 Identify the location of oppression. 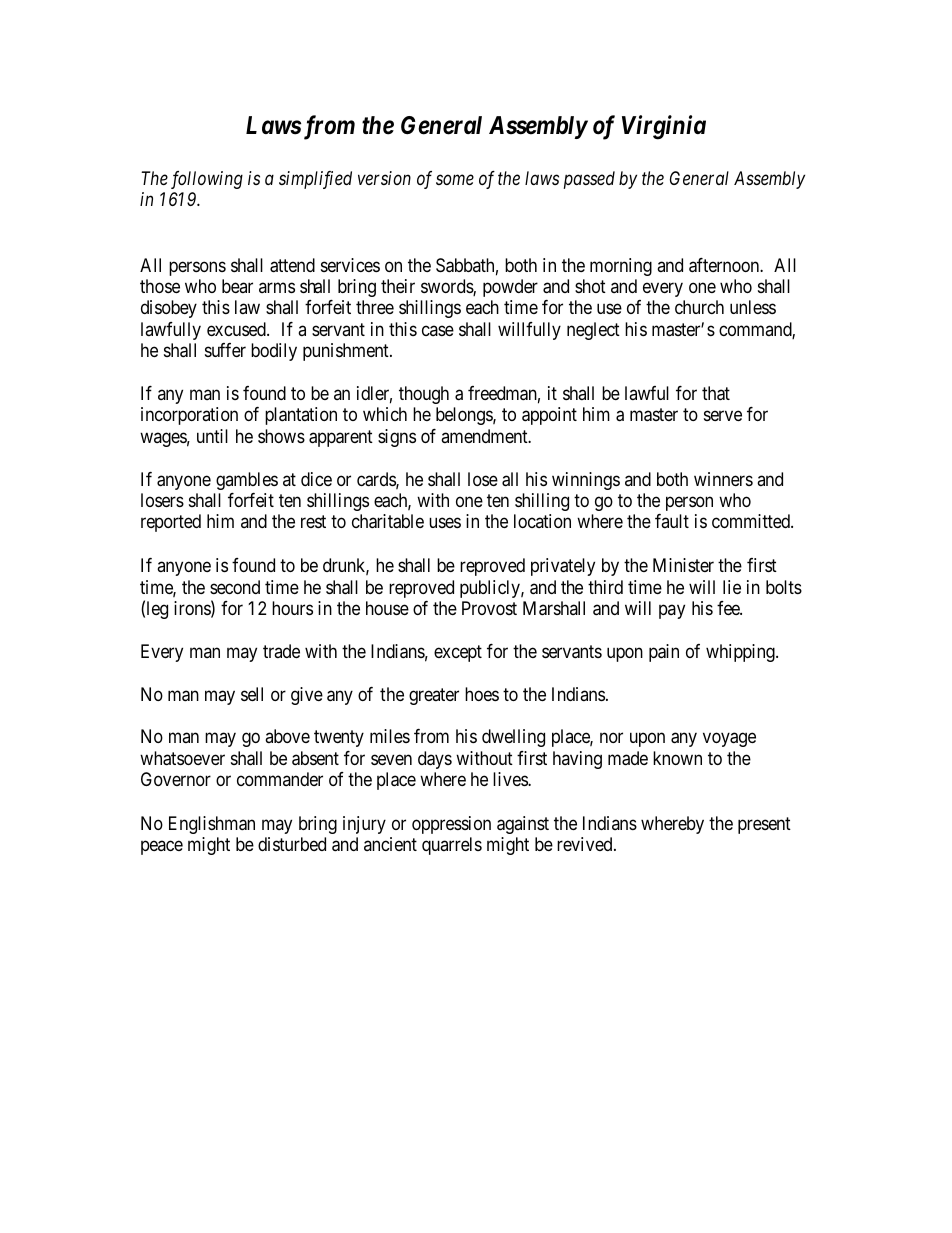
(451, 825).
